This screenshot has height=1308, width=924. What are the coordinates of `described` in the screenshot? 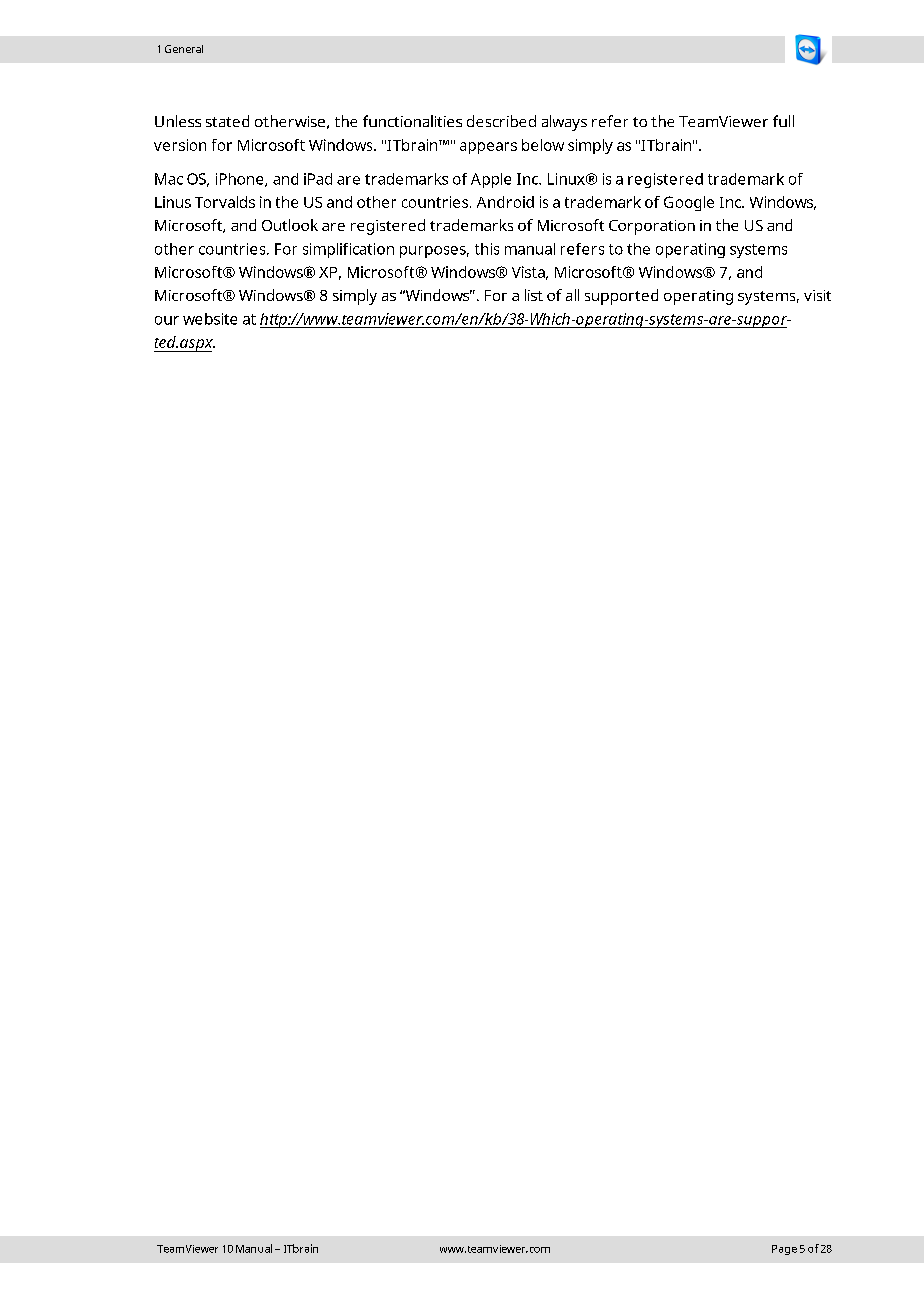 It's located at (501, 121).
